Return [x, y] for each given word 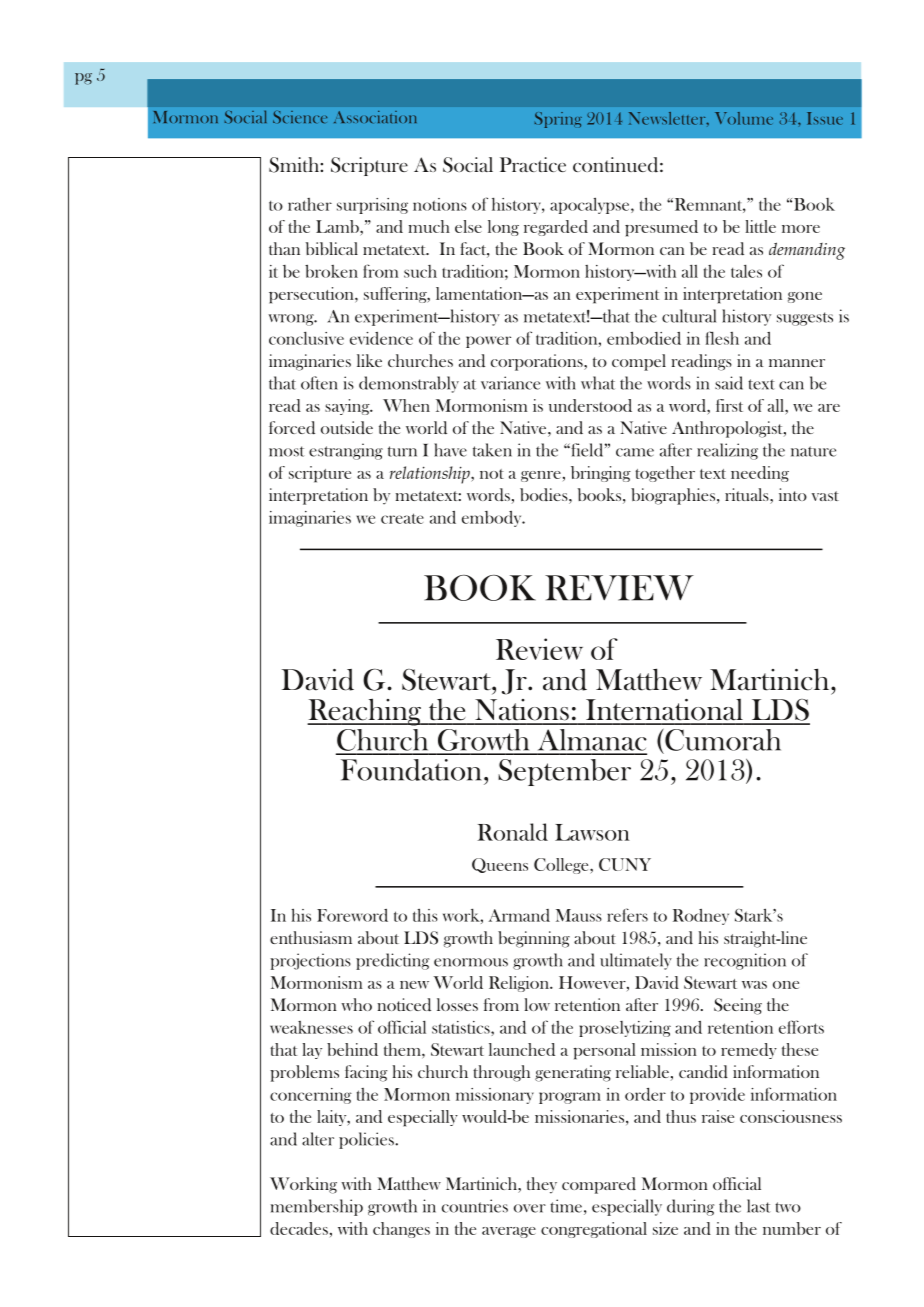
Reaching [365, 712]
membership [317, 1207]
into [793, 494]
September [564, 772]
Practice [533, 164]
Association [375, 117]
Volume [744, 118]
